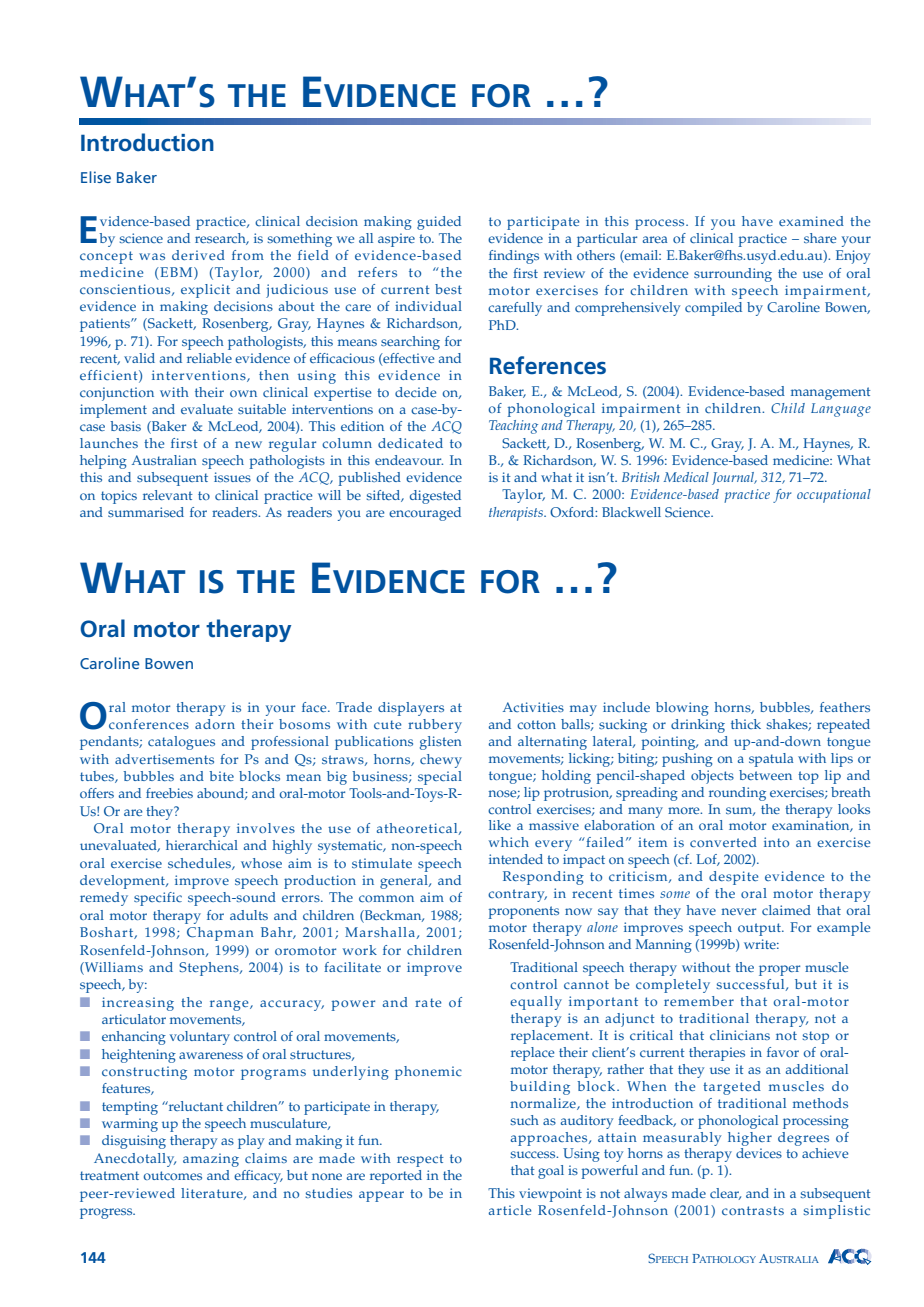 The image size is (924, 1307). I want to click on guided, so click(439, 223).
